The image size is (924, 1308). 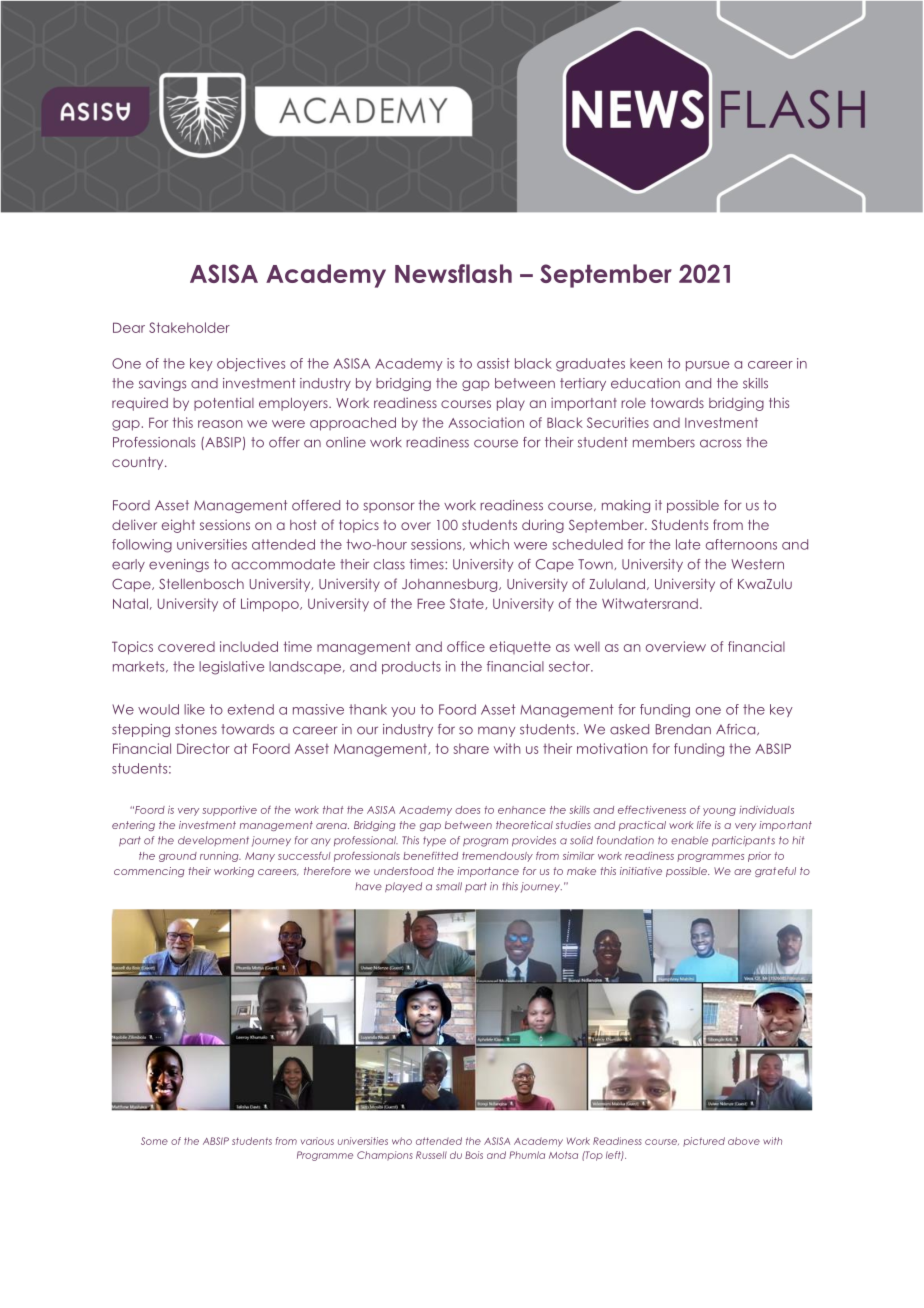 I want to click on pictured, so click(x=704, y=1142).
